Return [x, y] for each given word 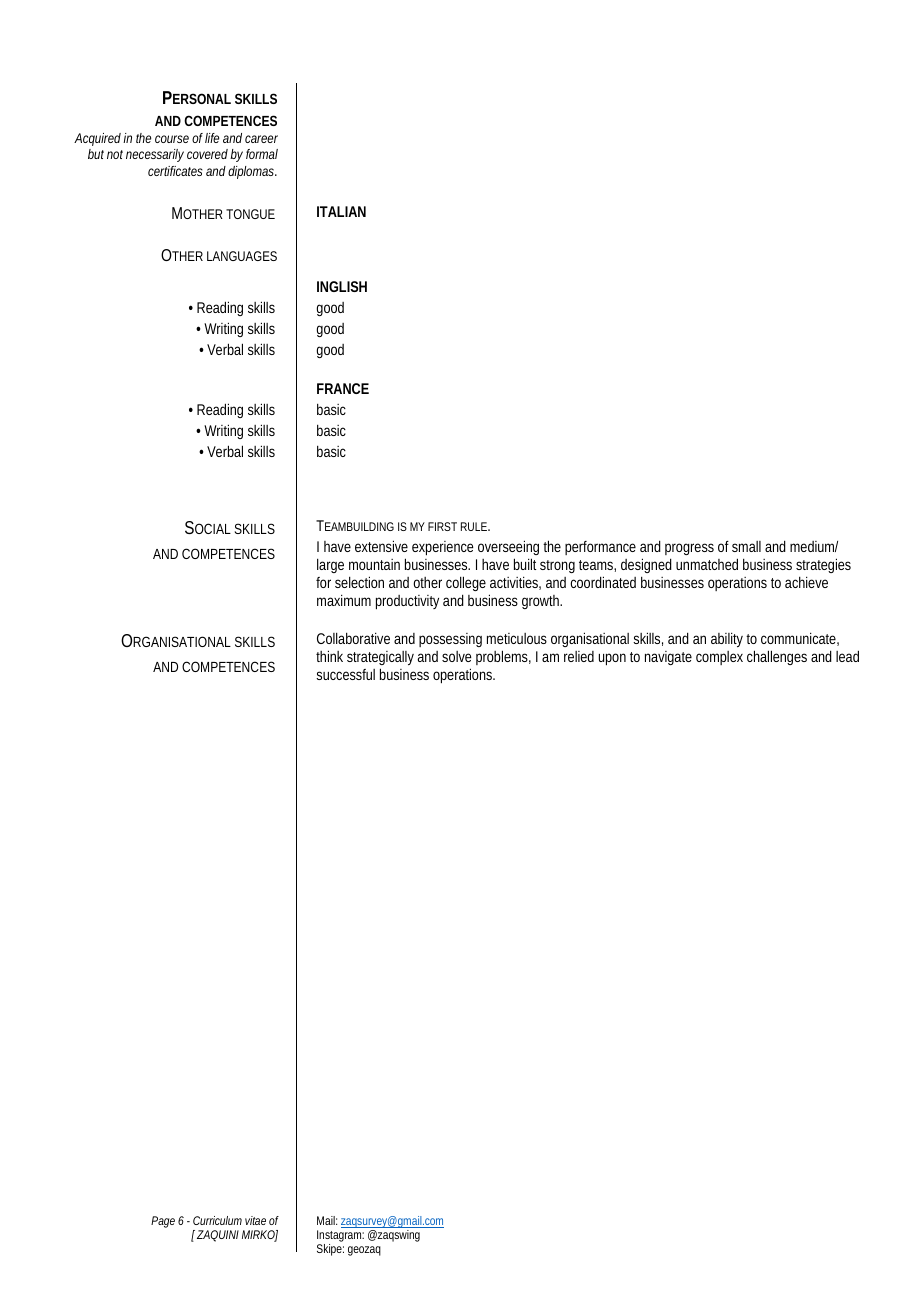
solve [456, 656]
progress [689, 551]
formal [262, 154]
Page [163, 1222]
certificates [175, 171]
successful [345, 674]
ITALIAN [341, 211]
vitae [255, 1220]
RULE [475, 526]
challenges [777, 657]
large [330, 565]
